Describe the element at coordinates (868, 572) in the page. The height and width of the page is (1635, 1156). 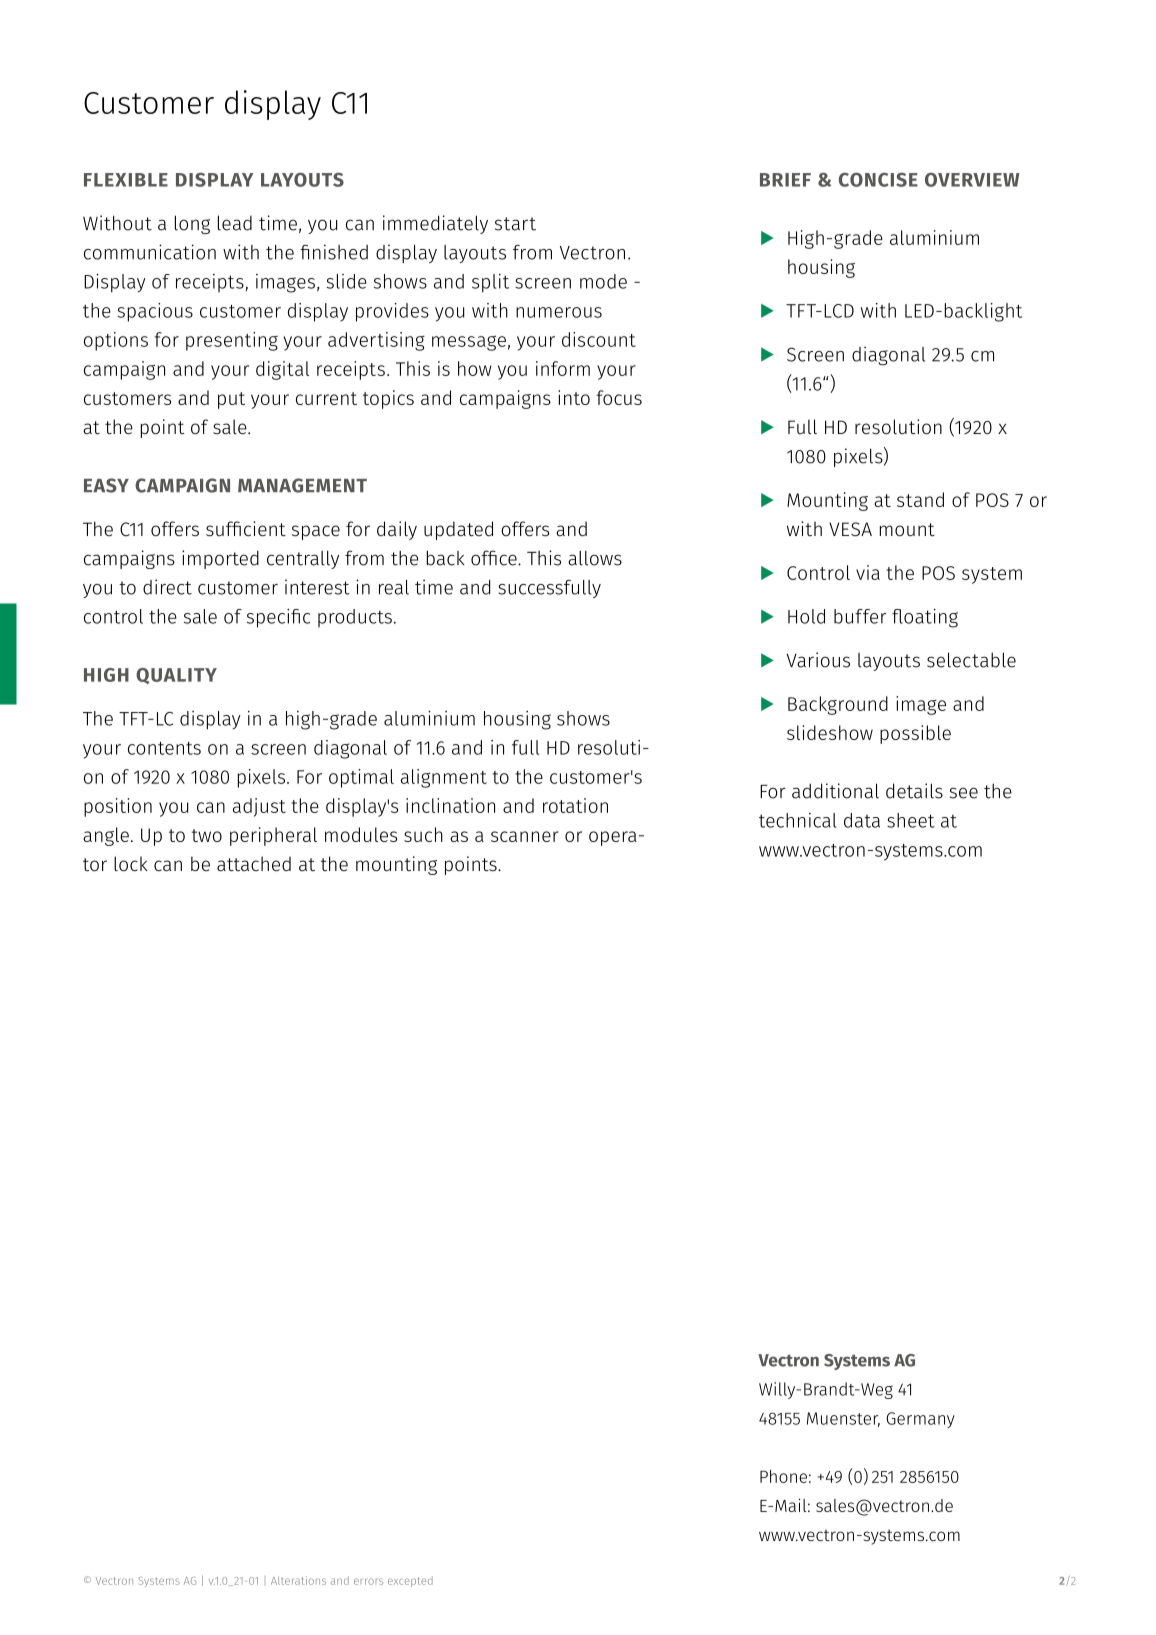
I see `via` at that location.
